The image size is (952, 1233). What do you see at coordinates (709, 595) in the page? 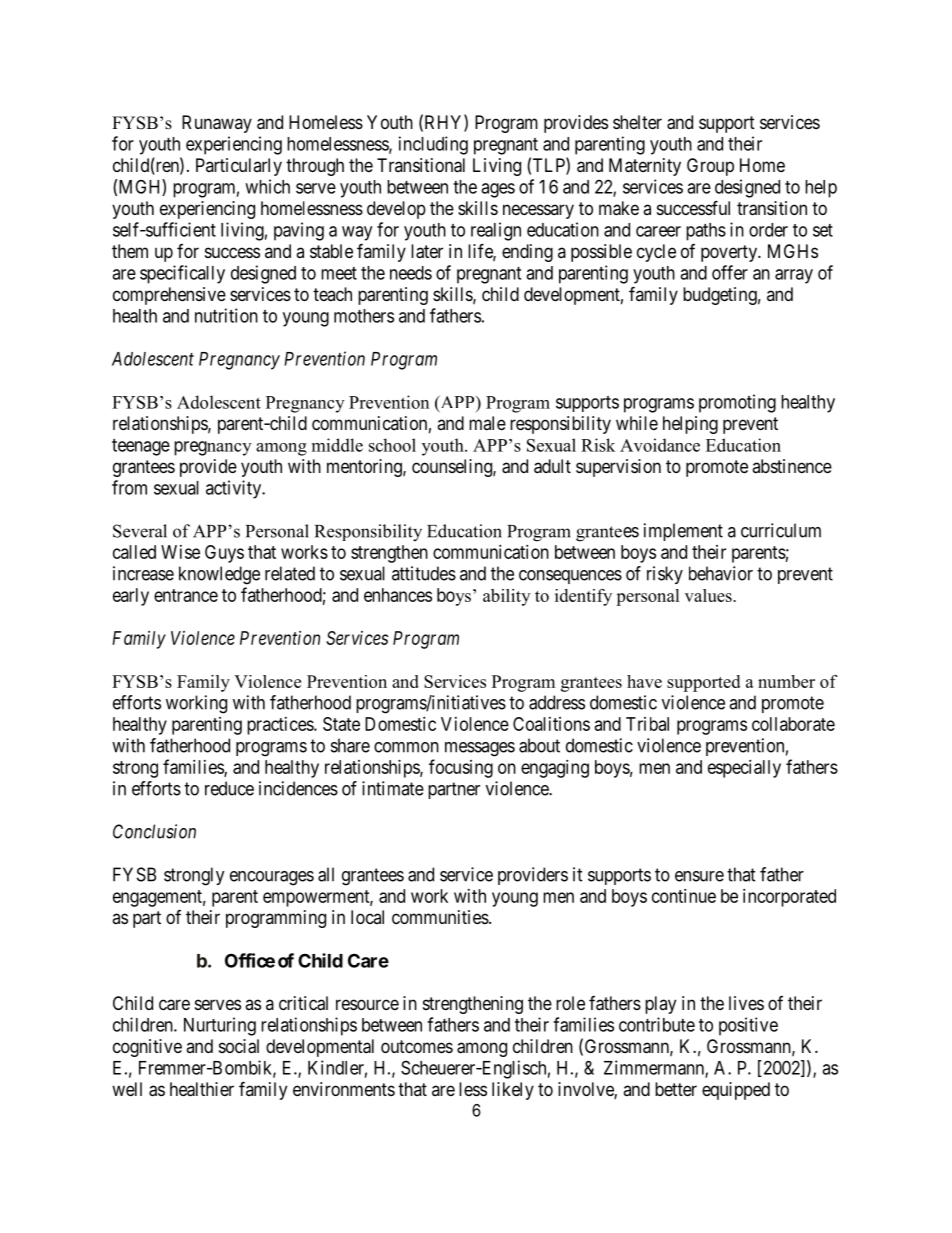
I see `values` at bounding box center [709, 595].
